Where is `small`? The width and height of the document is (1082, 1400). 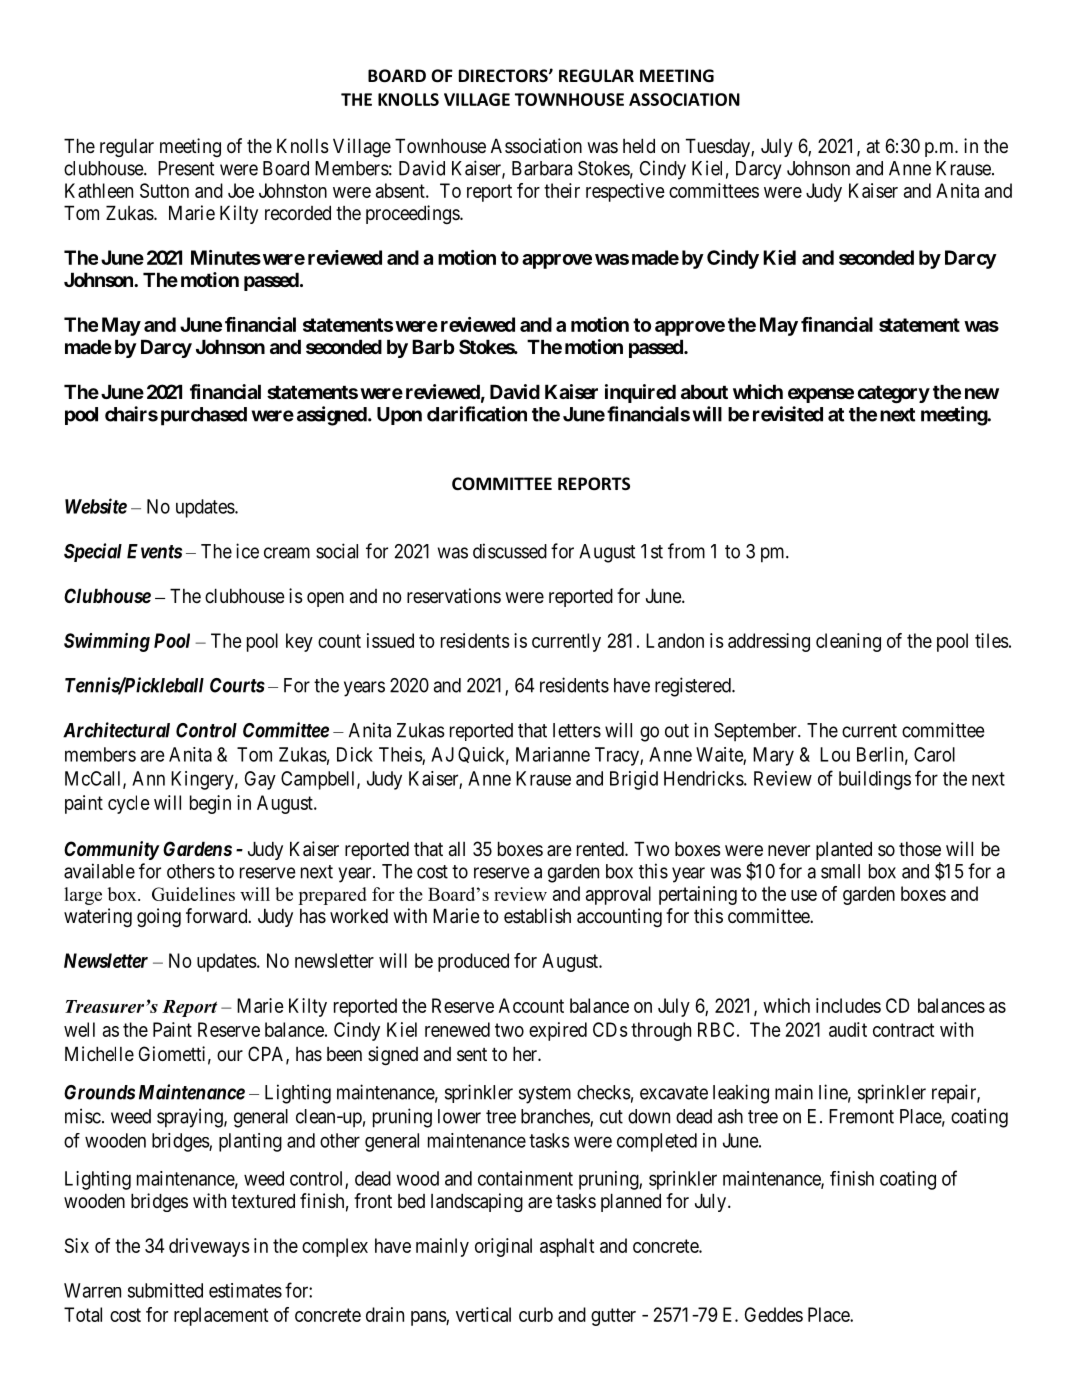
small is located at coordinates (840, 871).
